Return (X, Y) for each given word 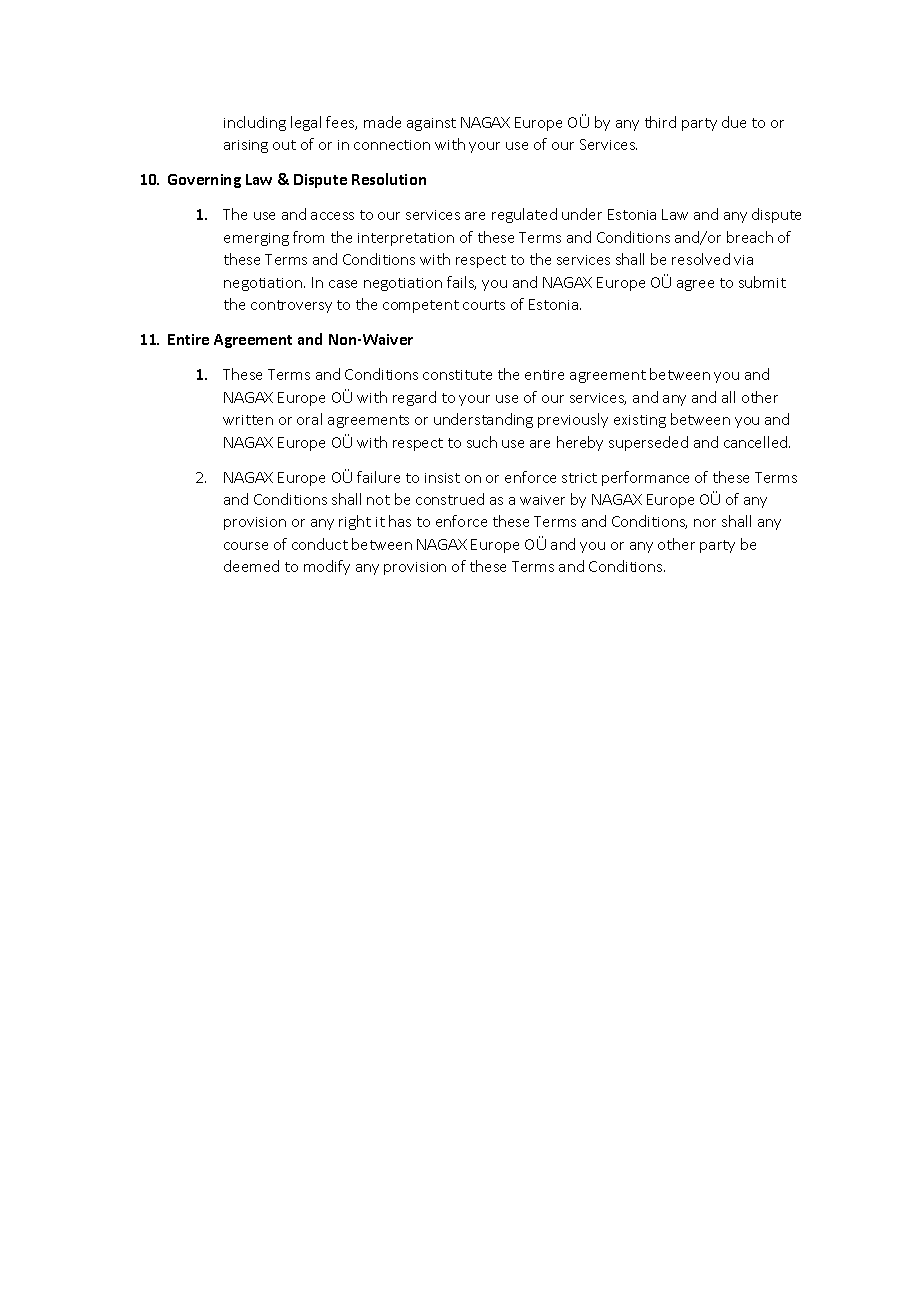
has (400, 521)
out (284, 145)
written (248, 420)
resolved (701, 259)
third (660, 122)
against (431, 124)
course (246, 546)
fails (461, 283)
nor (705, 523)
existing (640, 421)
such (482, 442)
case (343, 284)
